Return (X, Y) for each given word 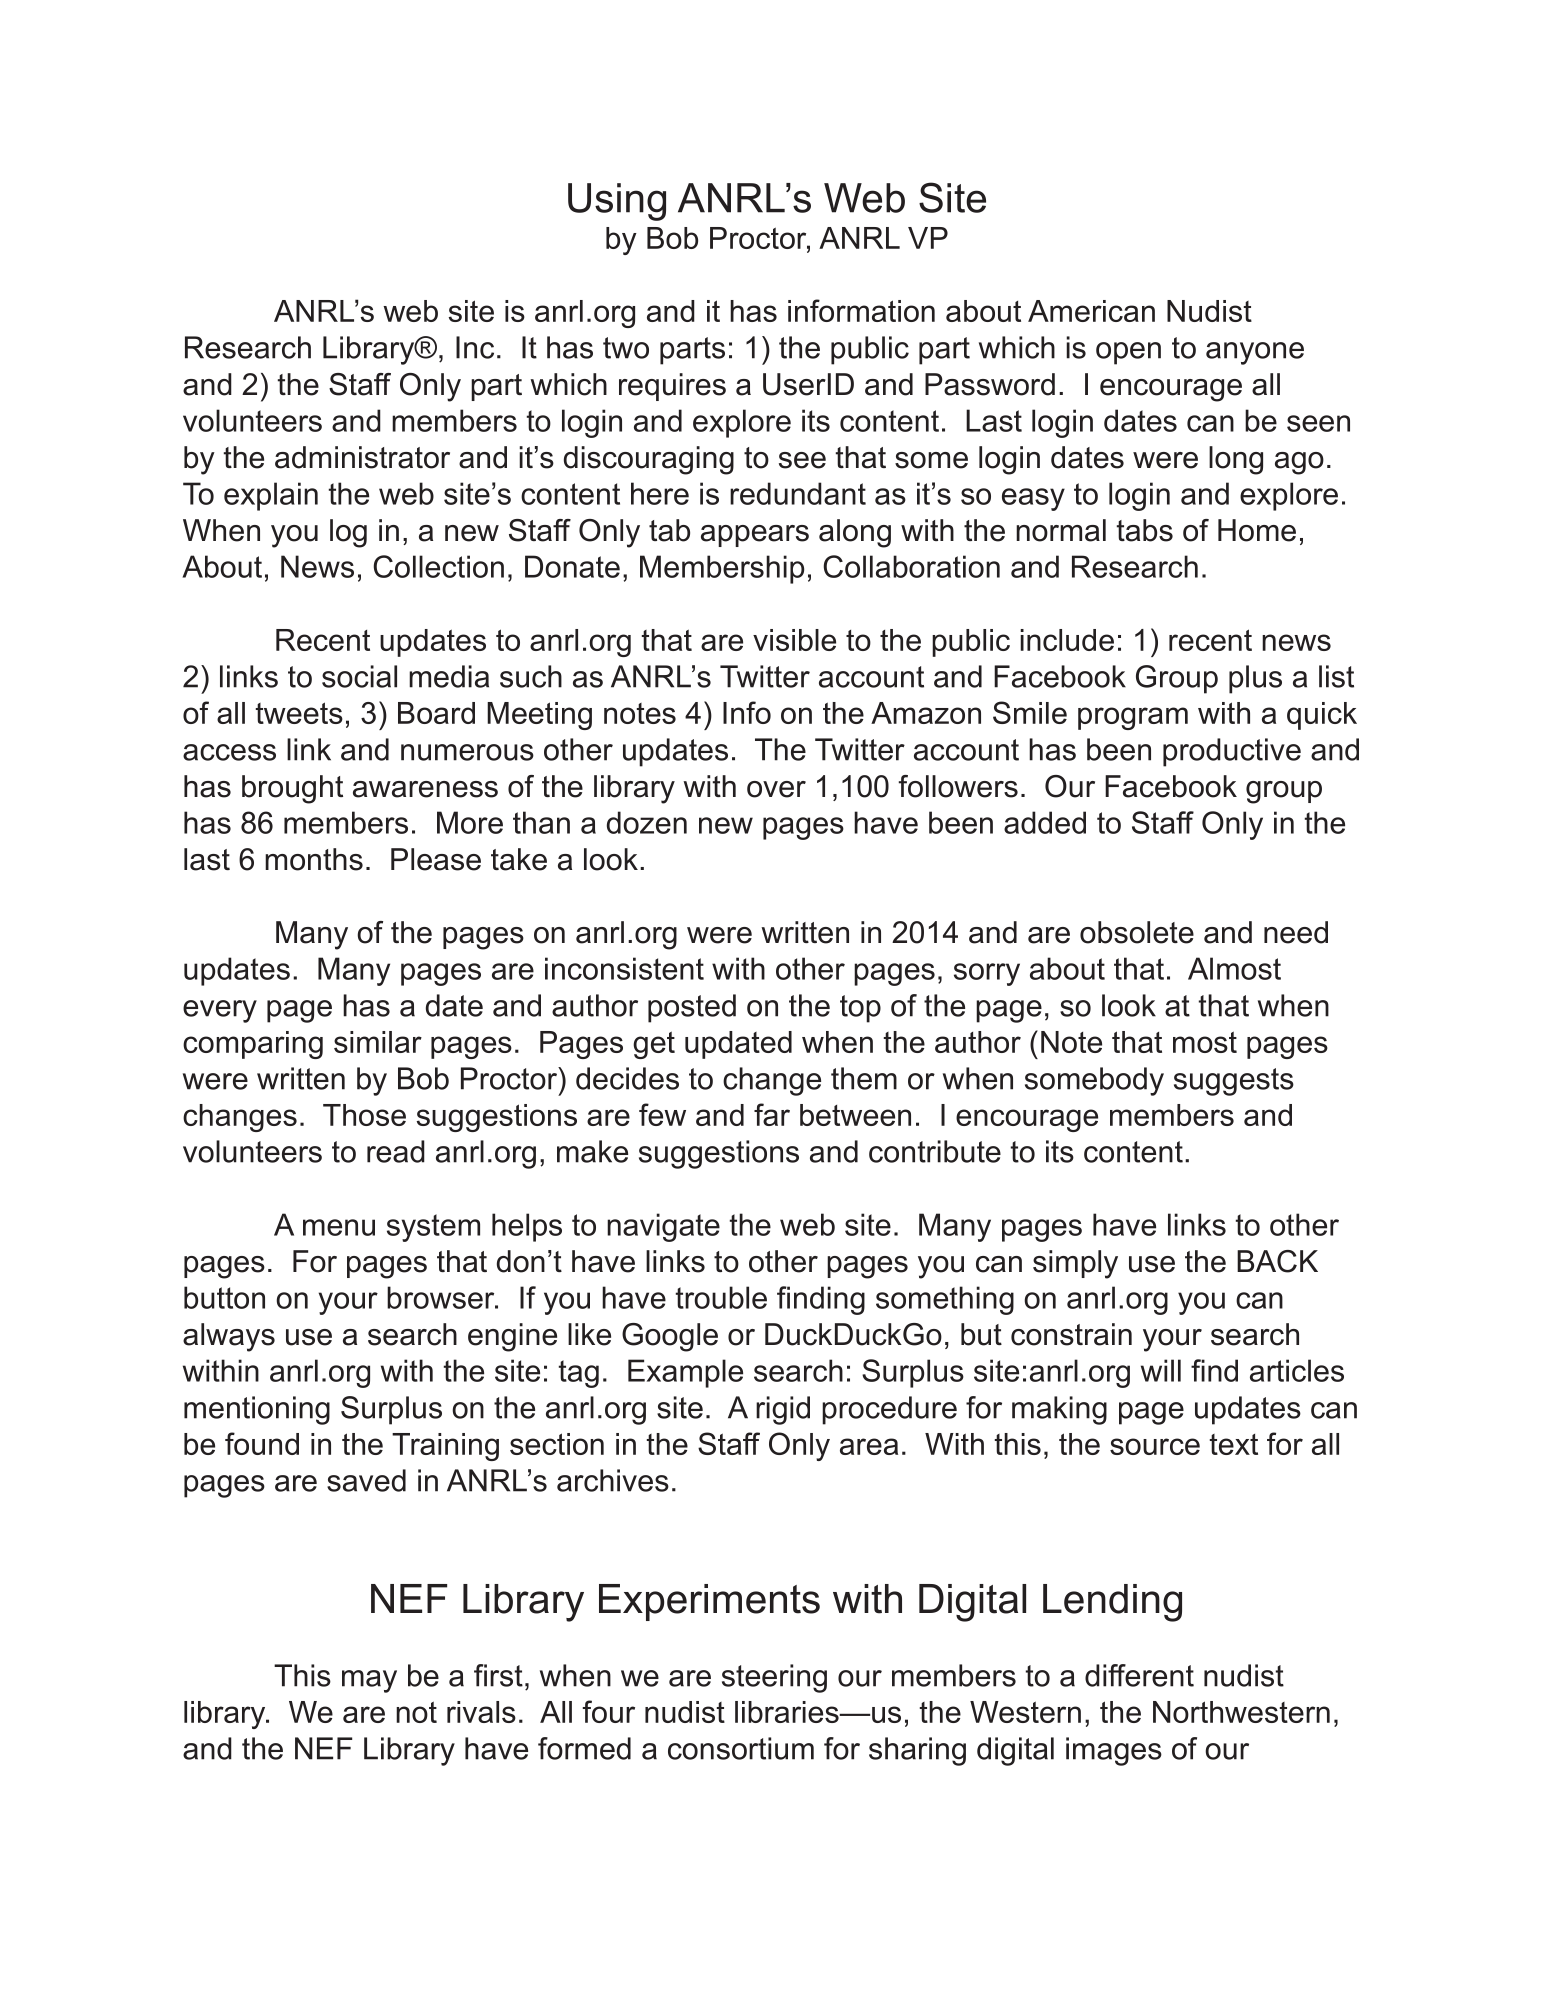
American (1091, 311)
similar (378, 1042)
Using (617, 202)
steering (774, 1678)
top (860, 1009)
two (626, 348)
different (1139, 1675)
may (369, 1681)
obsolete (1137, 932)
